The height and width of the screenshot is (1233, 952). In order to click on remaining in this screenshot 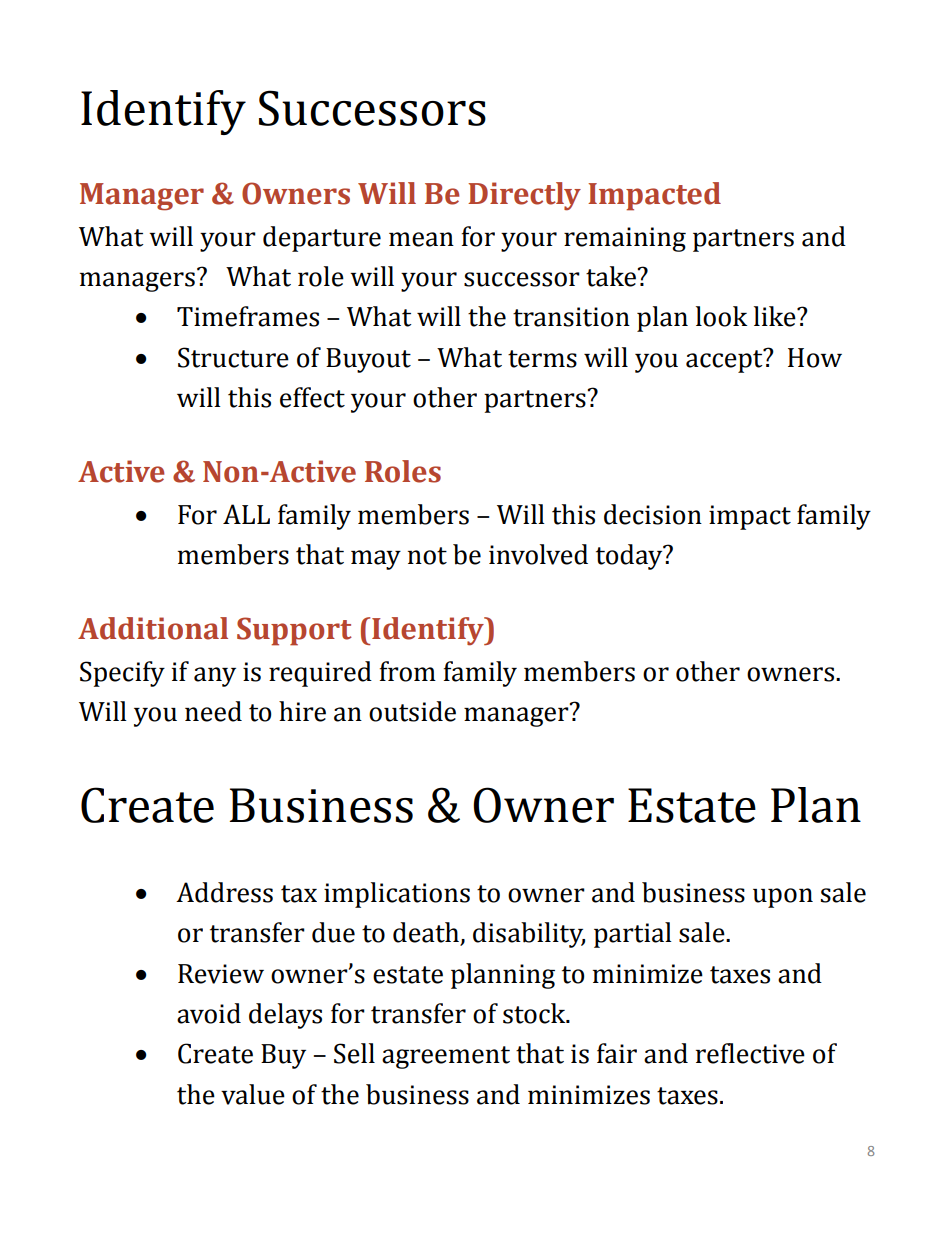, I will do `click(625, 239)`.
